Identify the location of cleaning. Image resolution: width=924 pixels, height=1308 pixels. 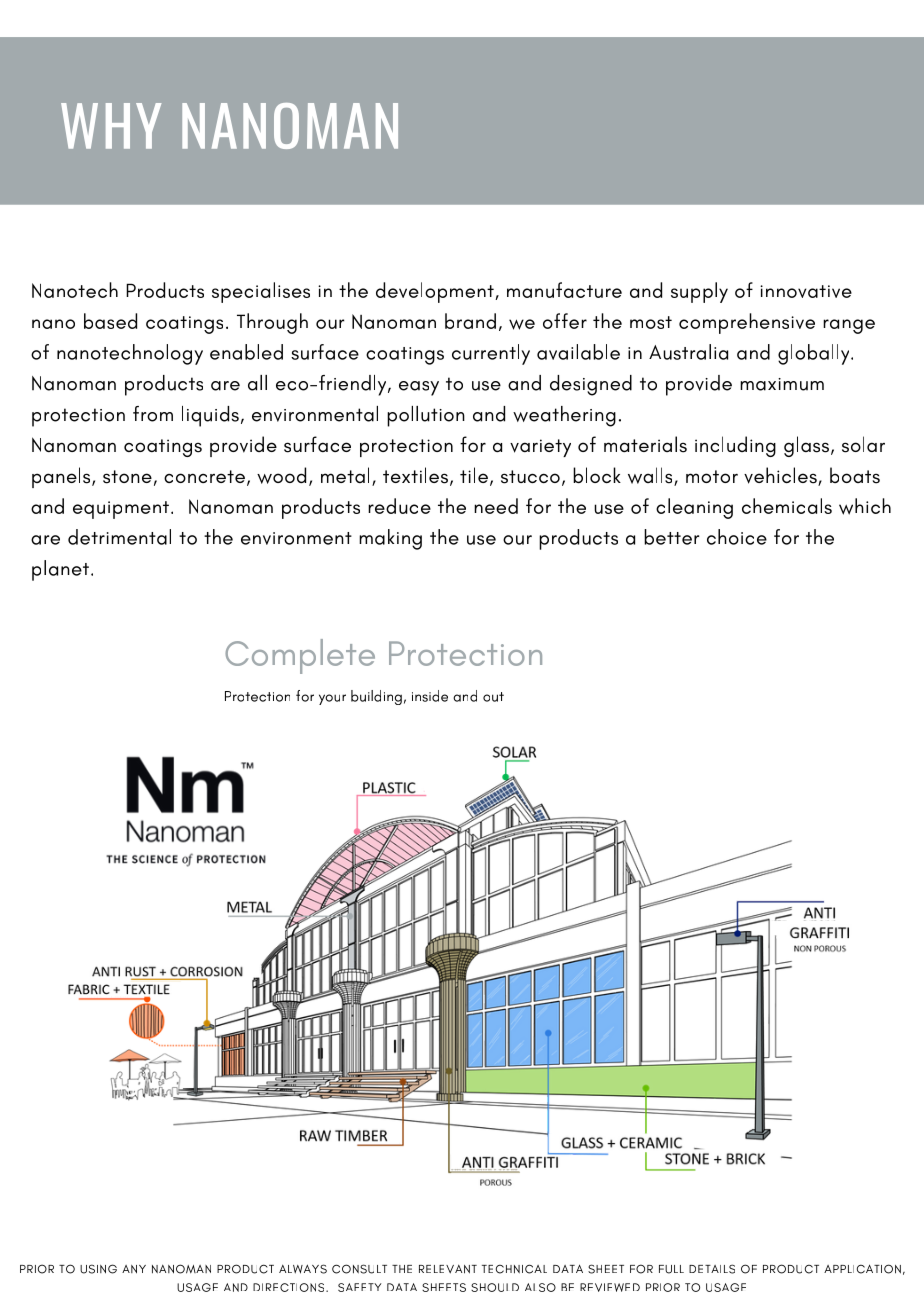
(694, 508).
